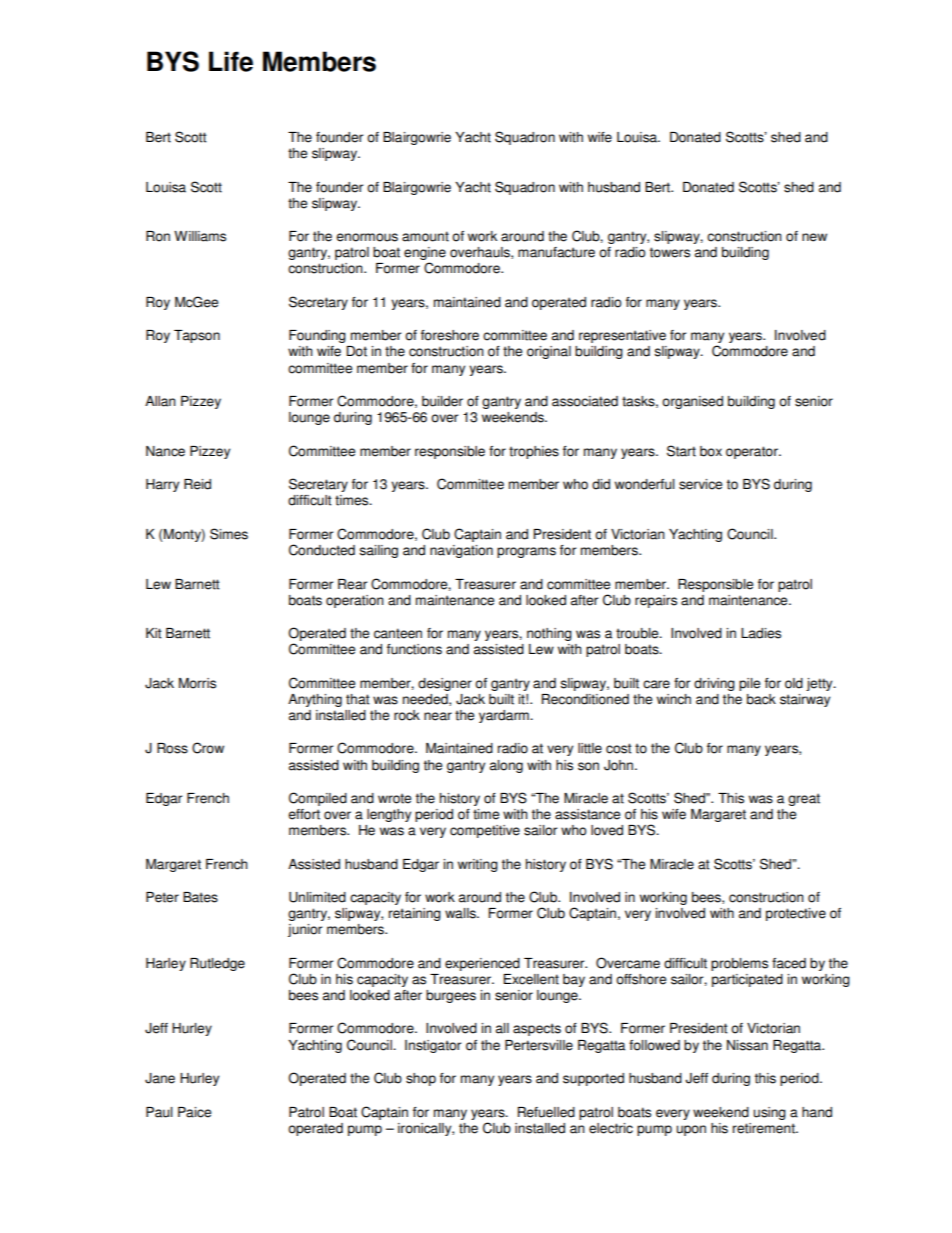  What do you see at coordinates (231, 61) in the screenshot?
I see `Life` at bounding box center [231, 61].
